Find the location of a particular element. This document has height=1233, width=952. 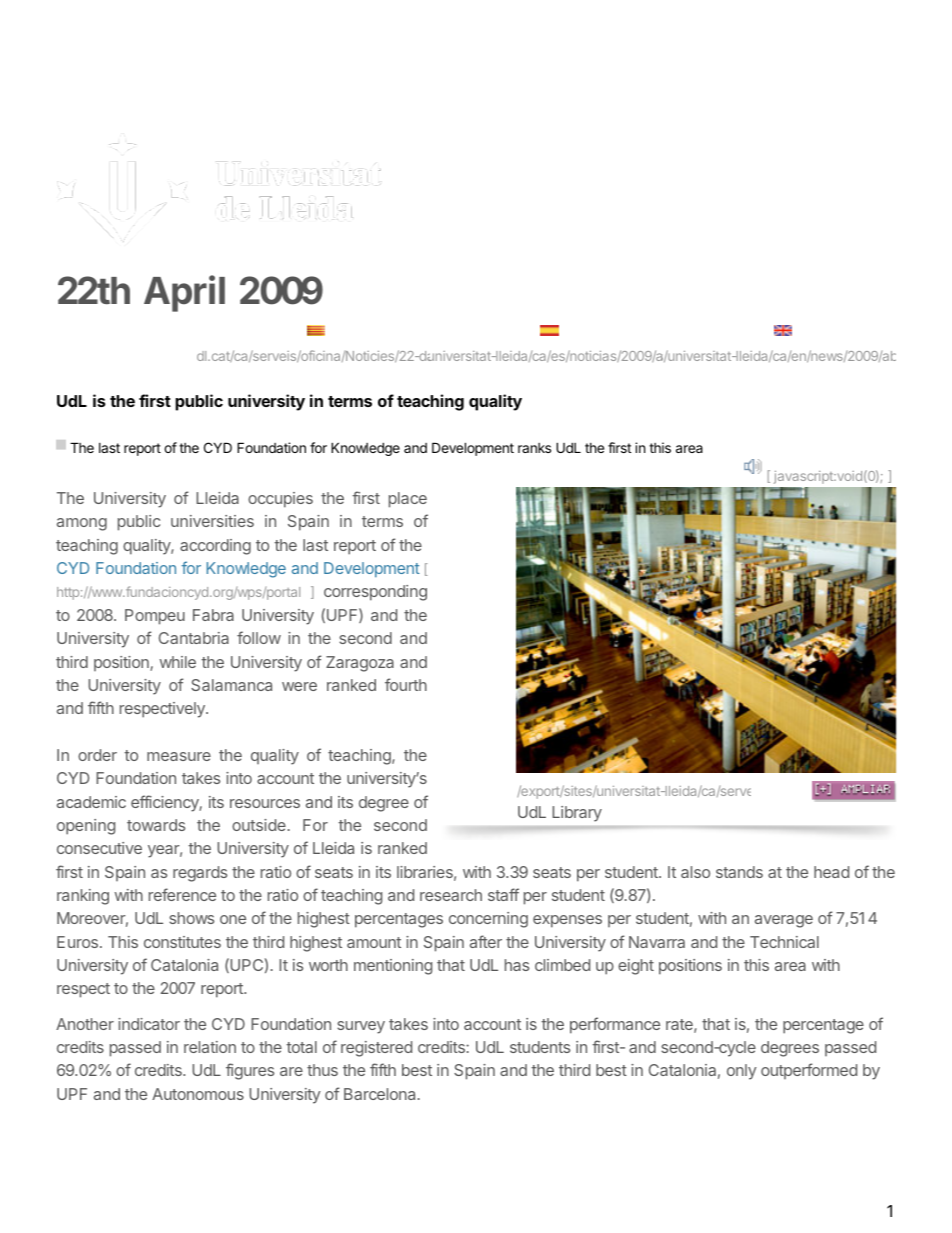

stands is located at coordinates (739, 872).
